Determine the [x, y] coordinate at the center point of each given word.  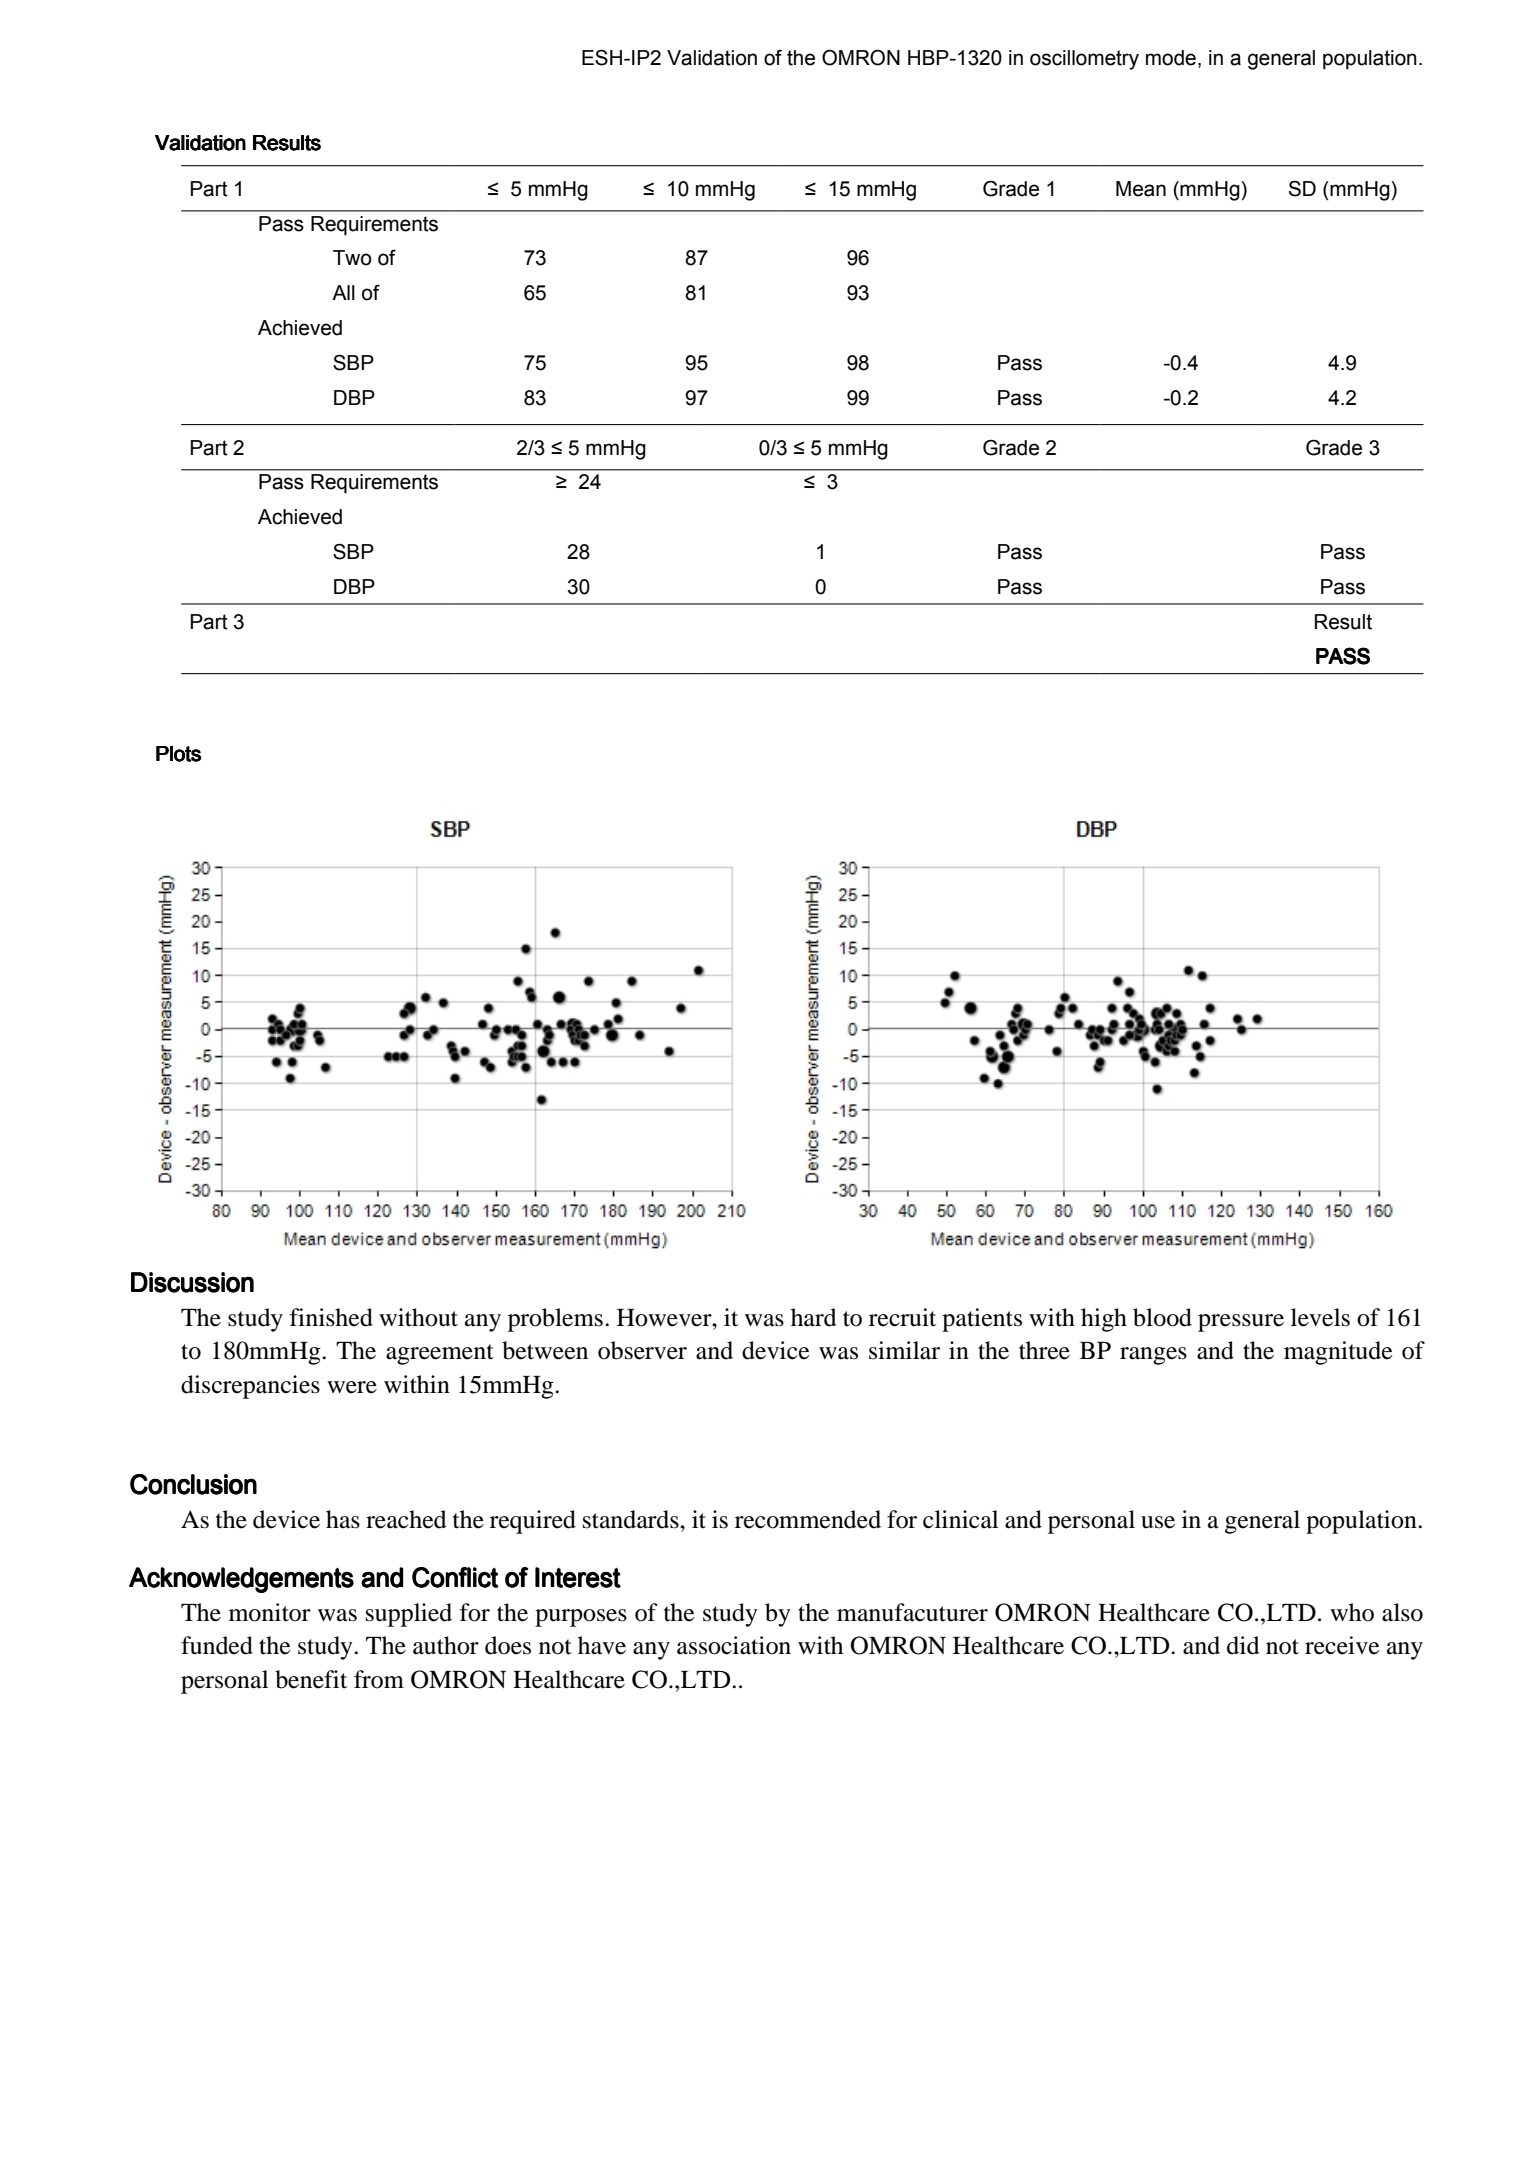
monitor [270, 1612]
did [1243, 1645]
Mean [1141, 189]
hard [814, 1317]
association [734, 1645]
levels [1320, 1317]
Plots [178, 754]
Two [352, 258]
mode [1171, 58]
